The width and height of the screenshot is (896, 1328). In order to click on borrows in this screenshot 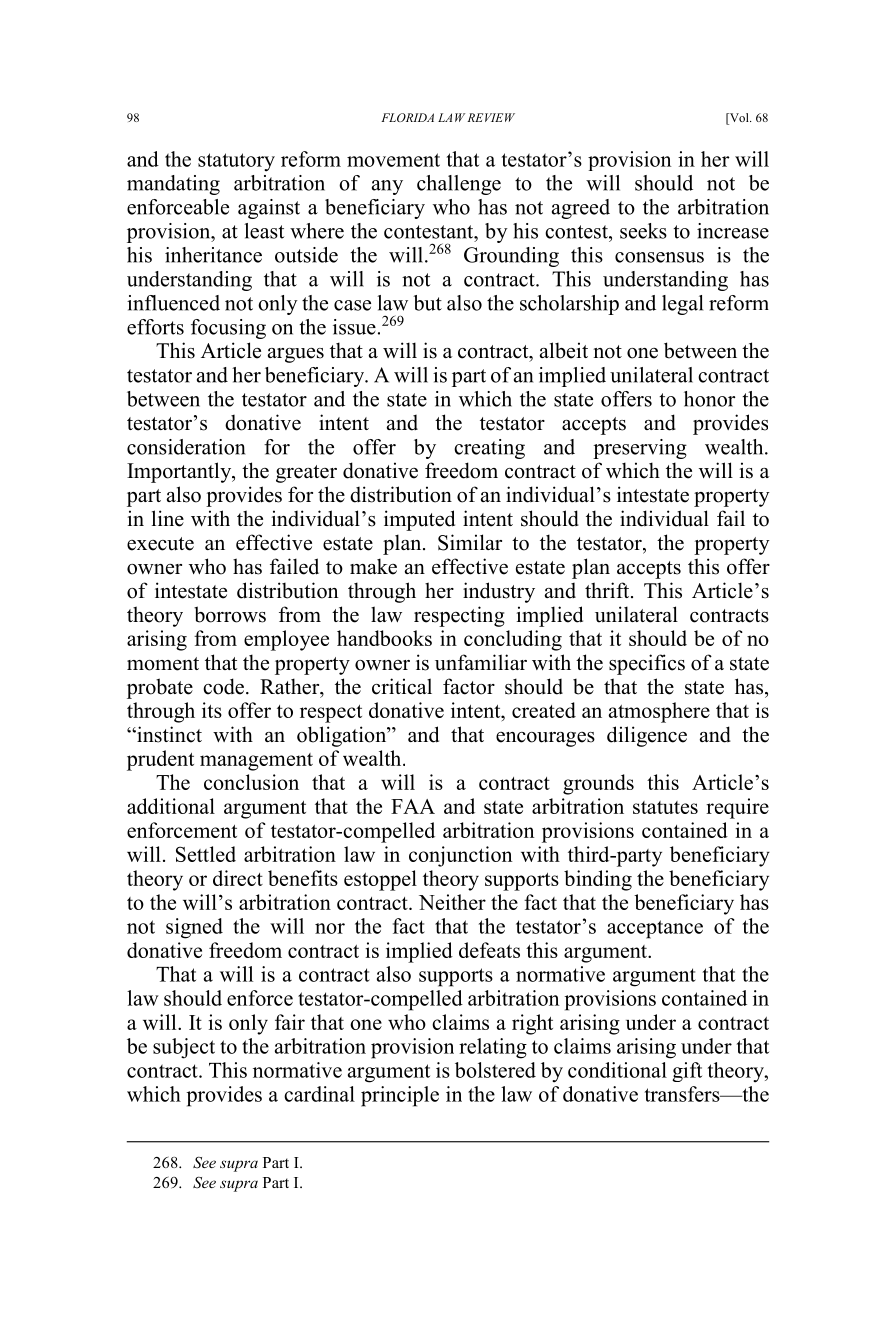, I will do `click(230, 614)`.
